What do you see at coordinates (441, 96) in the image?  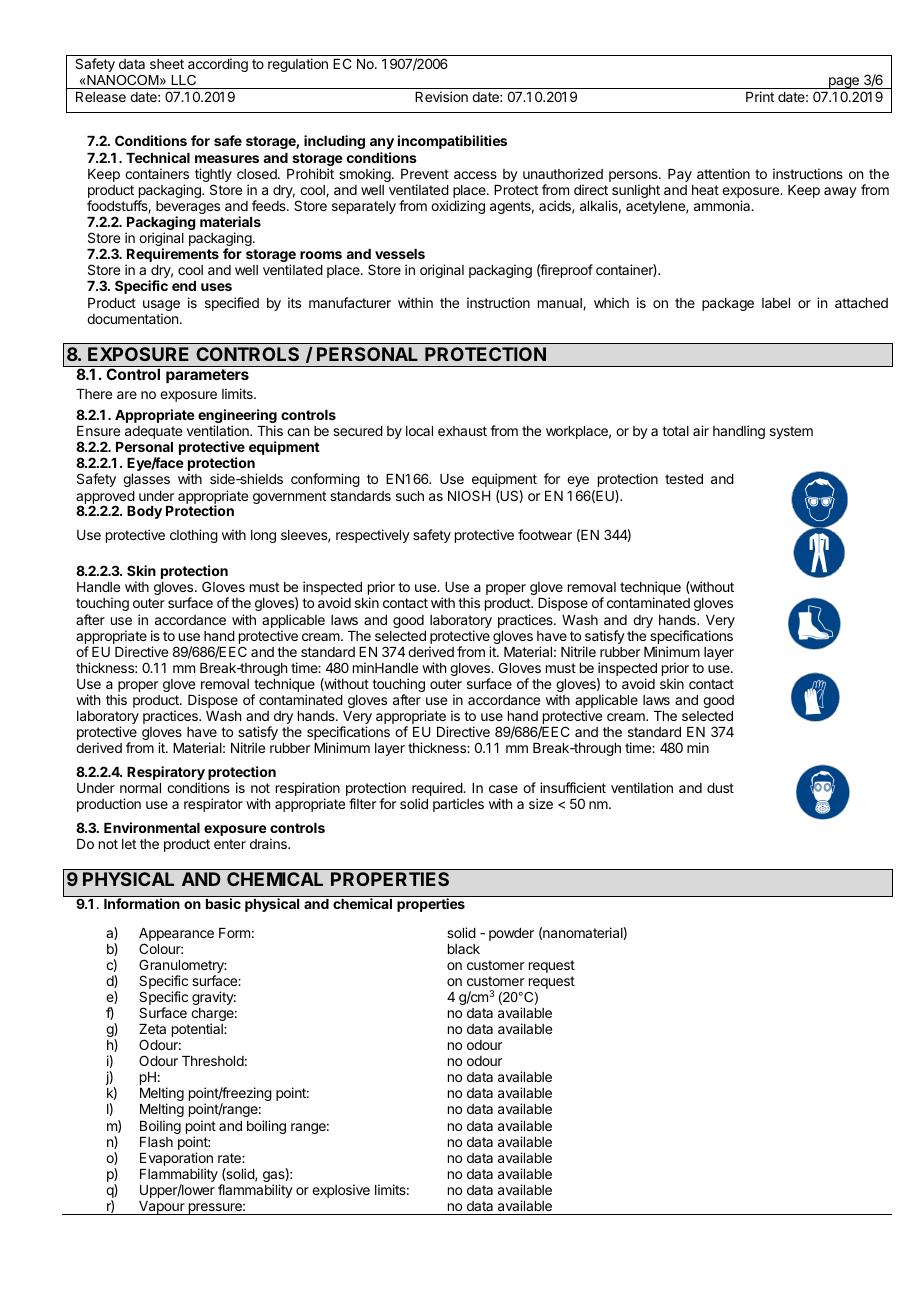 I see `Revision` at bounding box center [441, 96].
